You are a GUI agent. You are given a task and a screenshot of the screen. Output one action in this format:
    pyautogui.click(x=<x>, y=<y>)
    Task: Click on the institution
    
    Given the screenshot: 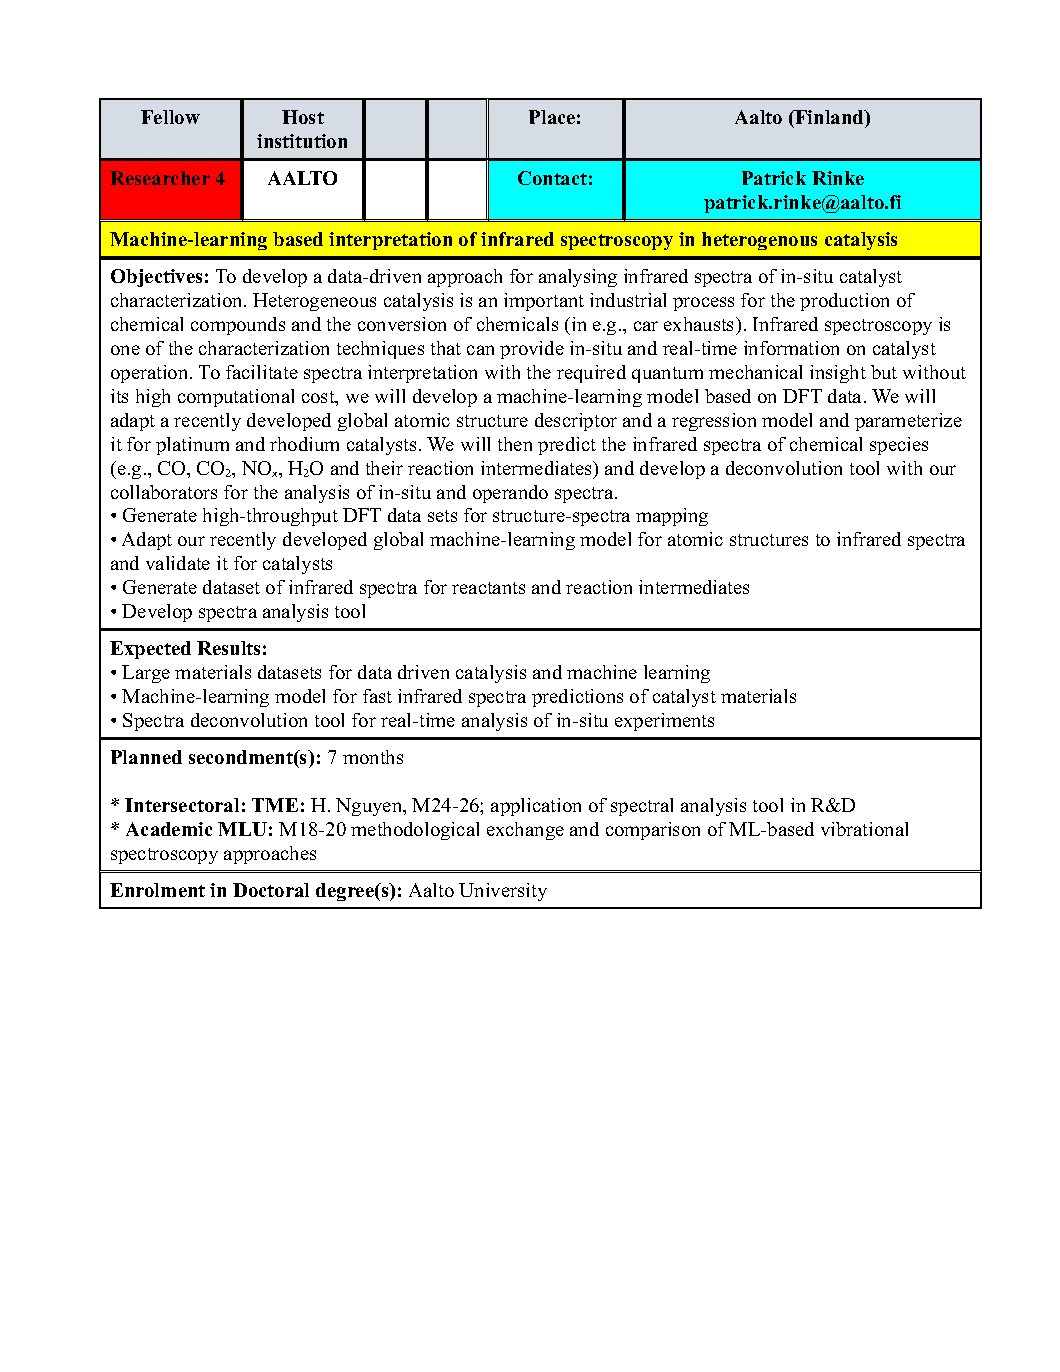 What is the action you would take?
    pyautogui.click(x=302, y=141)
